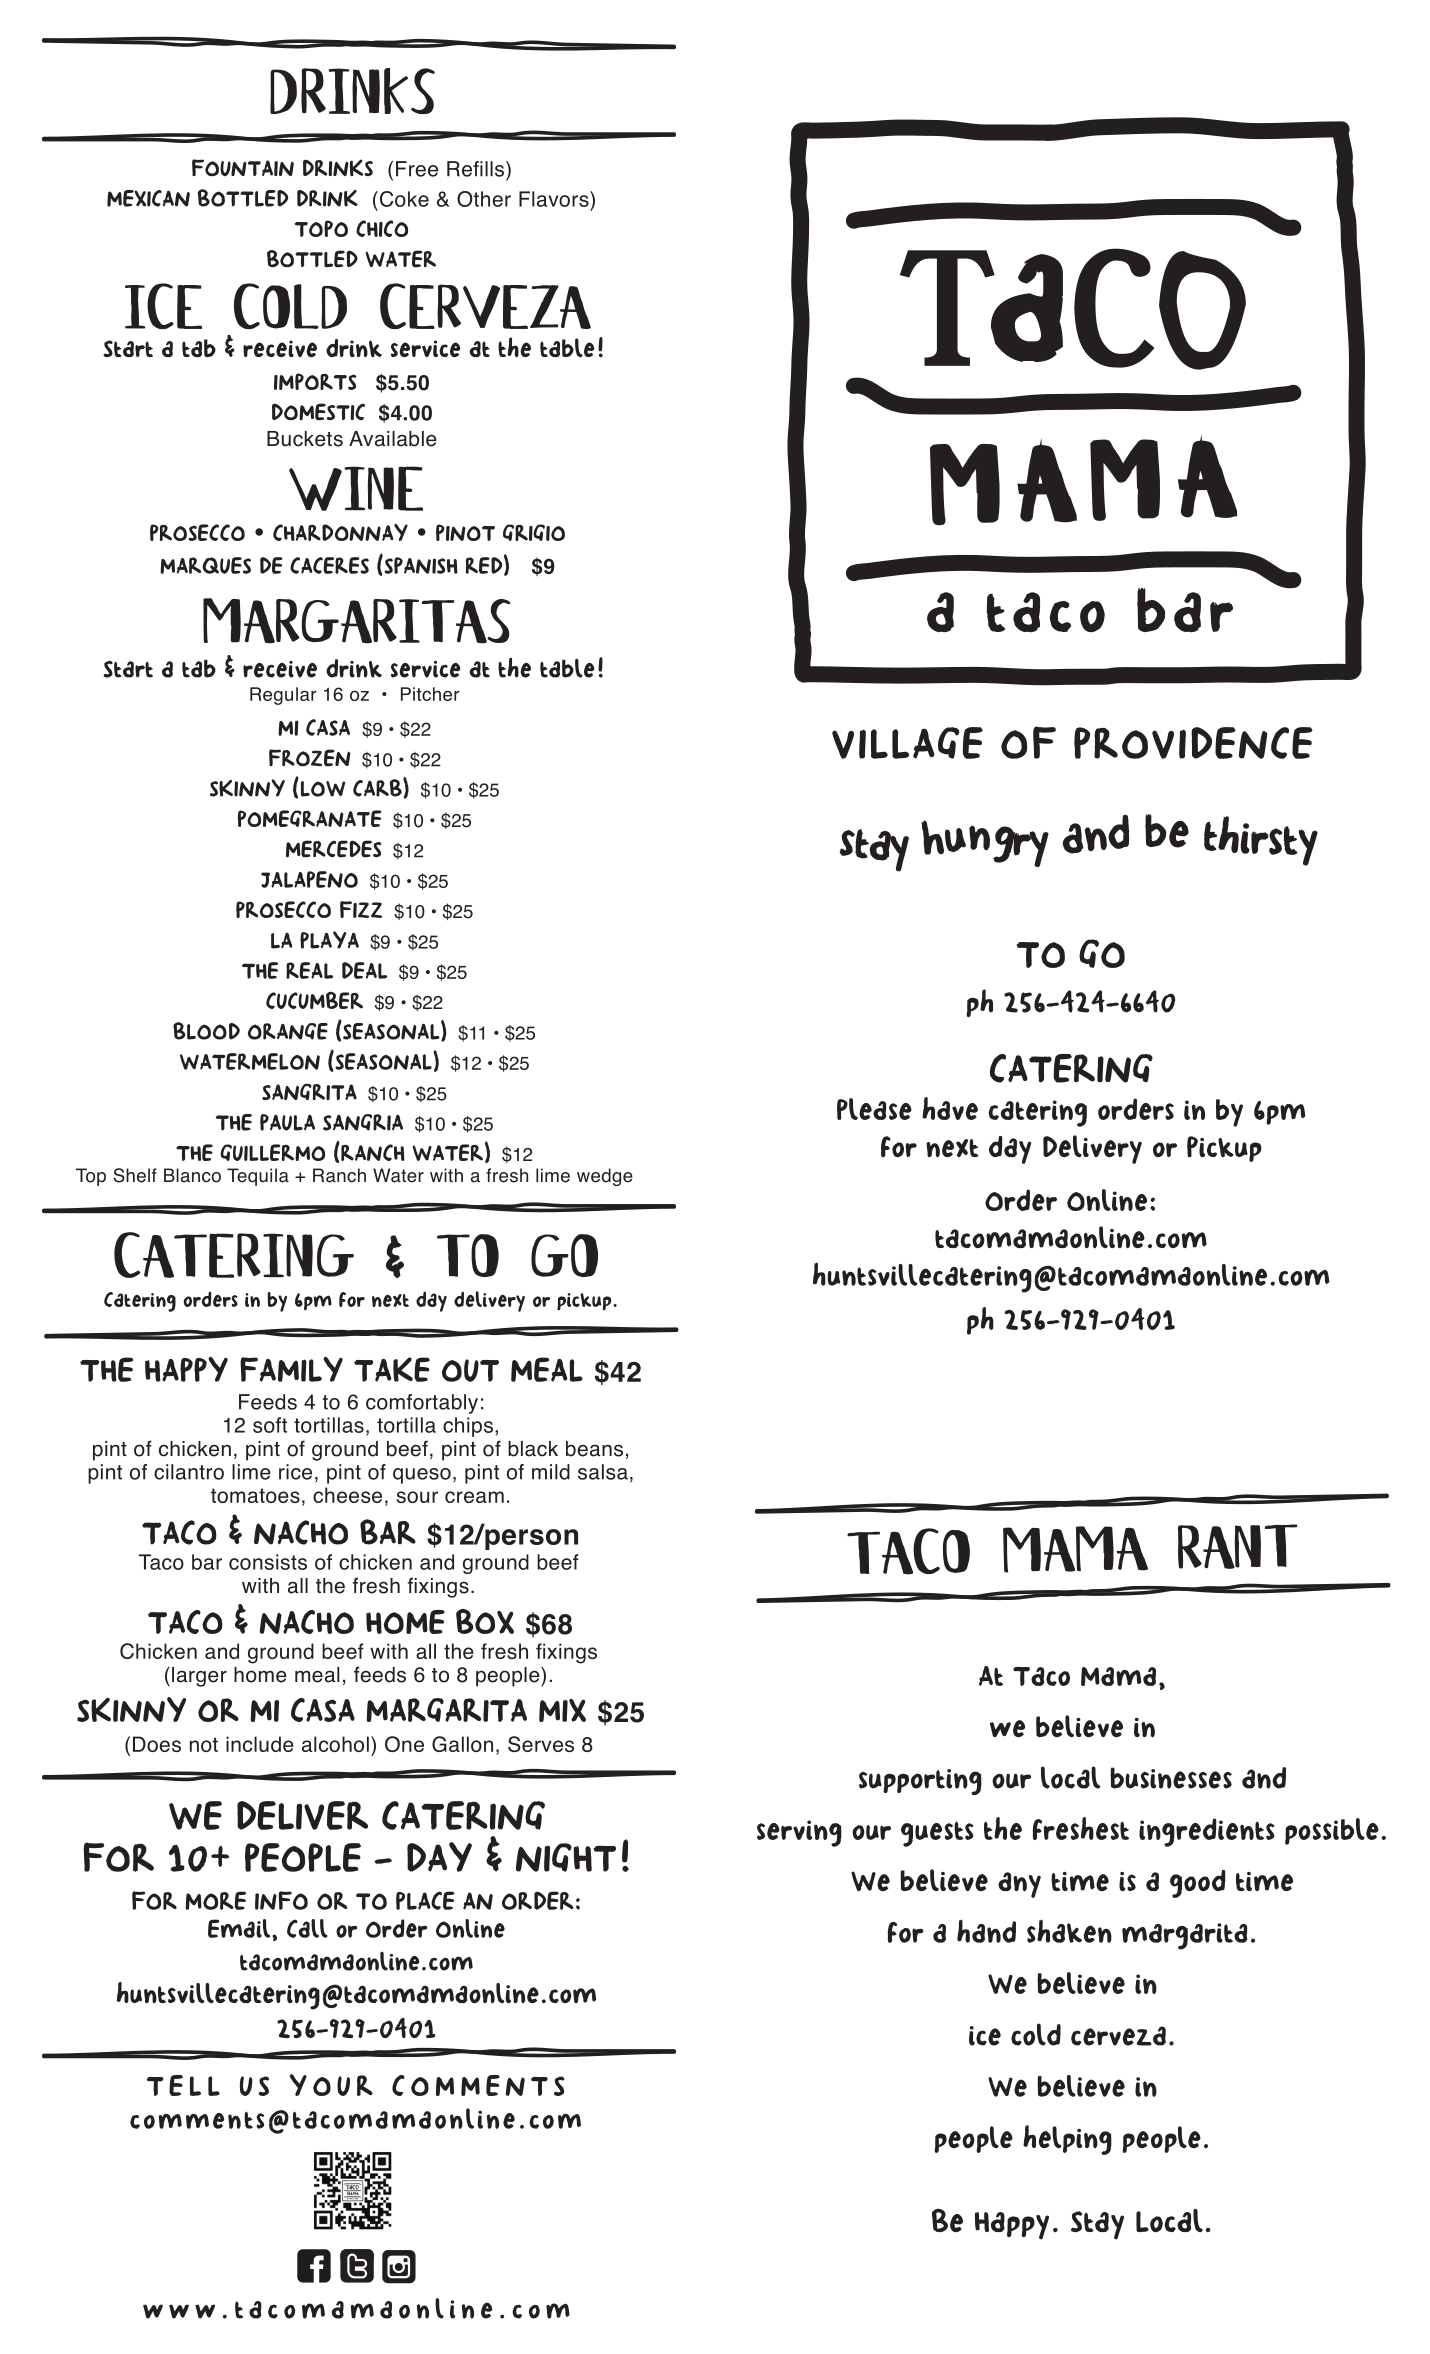 Image resolution: width=1430 pixels, height=2354 pixels. What do you see at coordinates (272, 1152) in the screenshot?
I see `GUILLERMO` at bounding box center [272, 1152].
